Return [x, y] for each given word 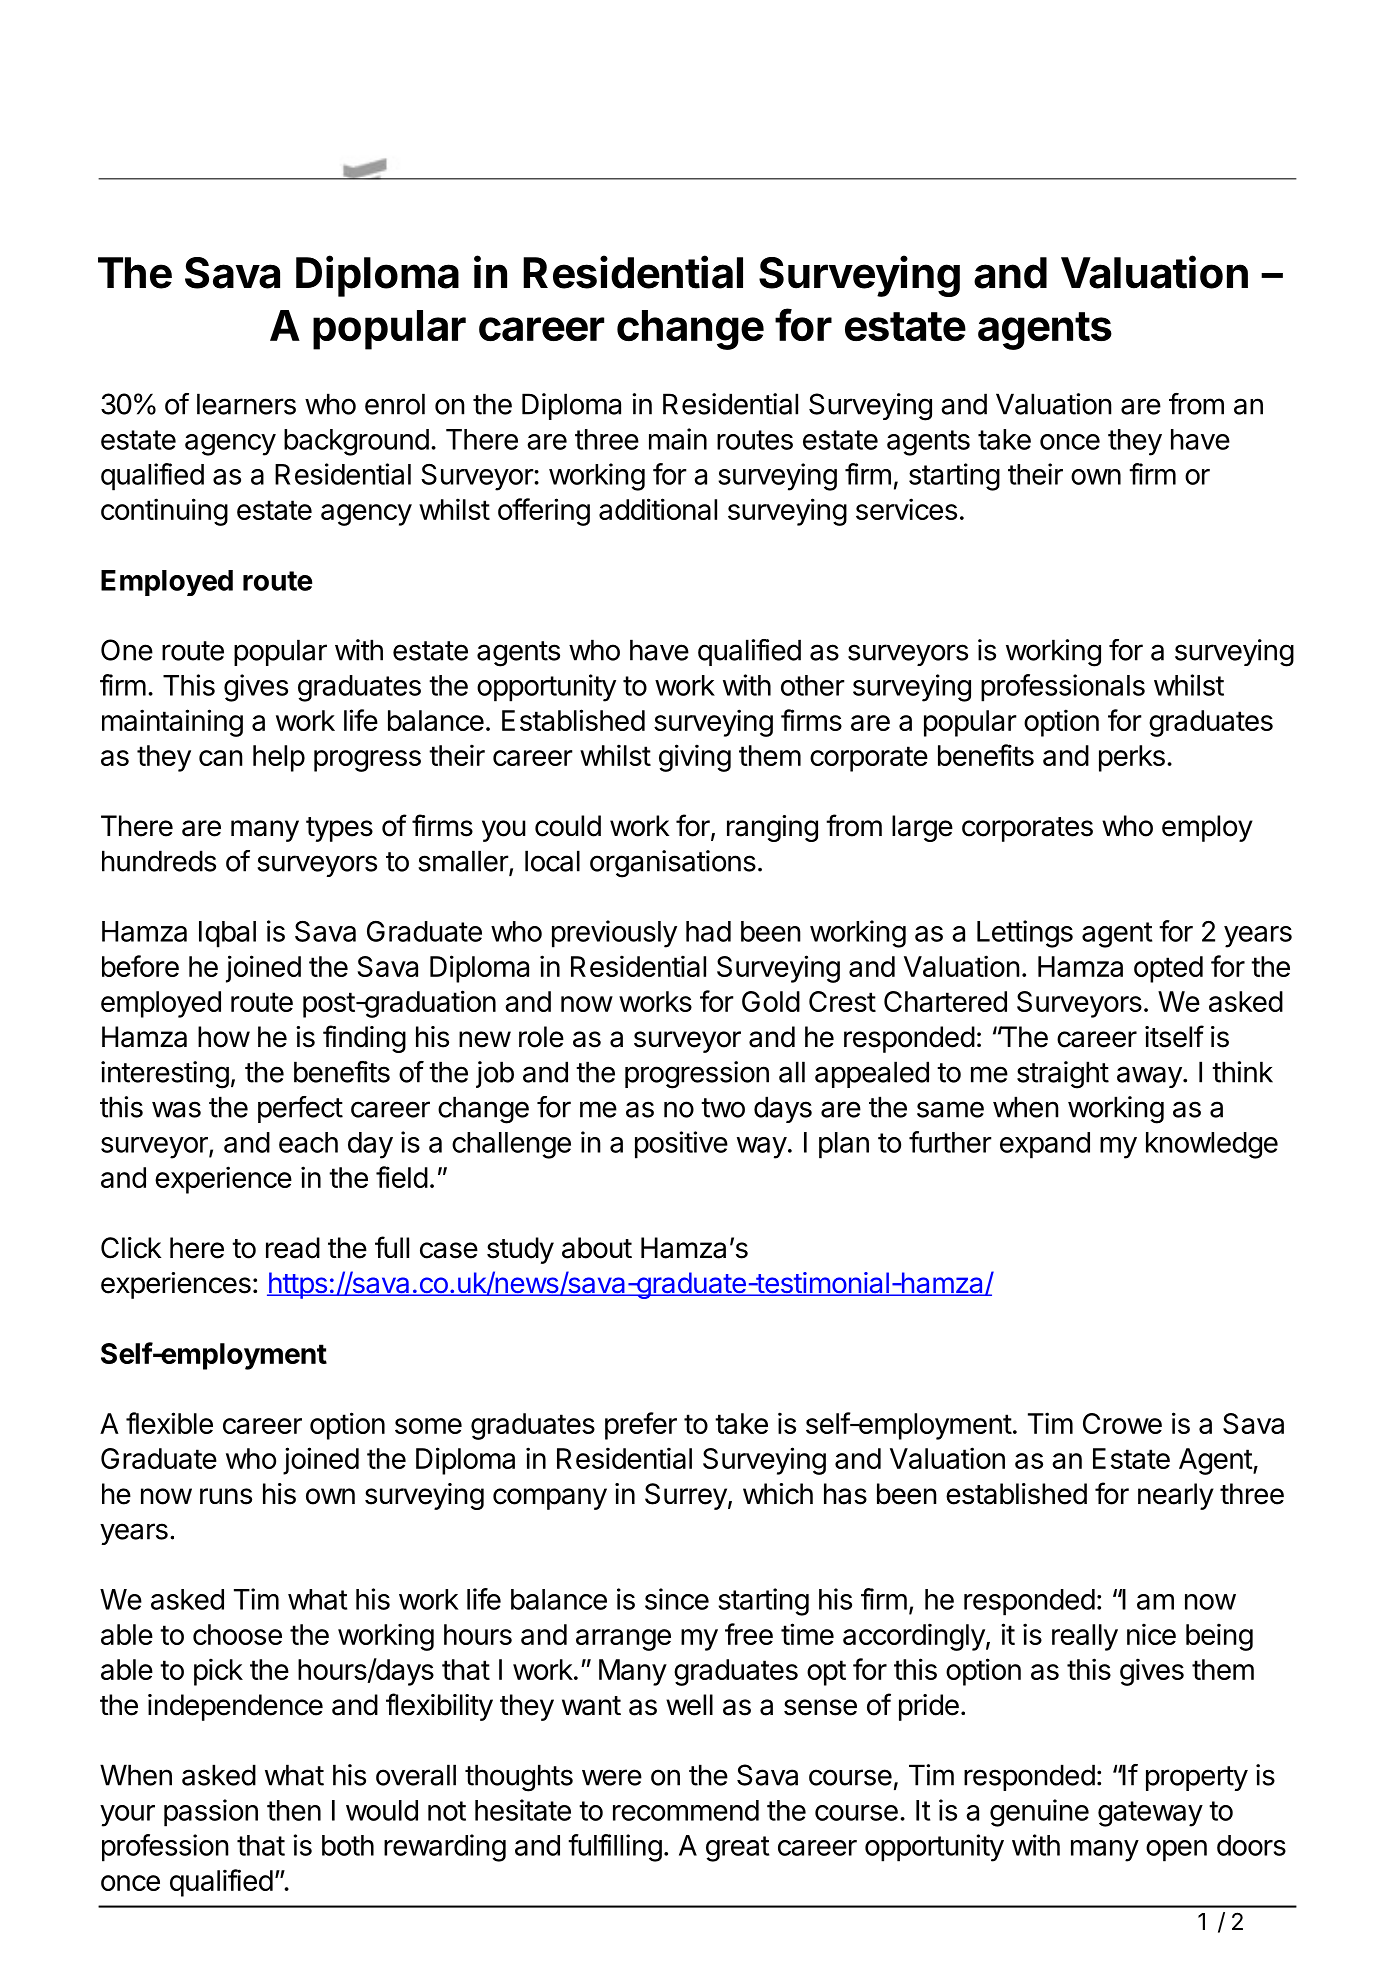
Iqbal [227, 934]
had [708, 931]
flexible [169, 1423]
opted [1168, 969]
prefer [641, 1426]
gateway [1150, 1814]
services [906, 509]
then [294, 1810]
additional [658, 509]
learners [246, 404]
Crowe [1122, 1423]
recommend [686, 1810]
